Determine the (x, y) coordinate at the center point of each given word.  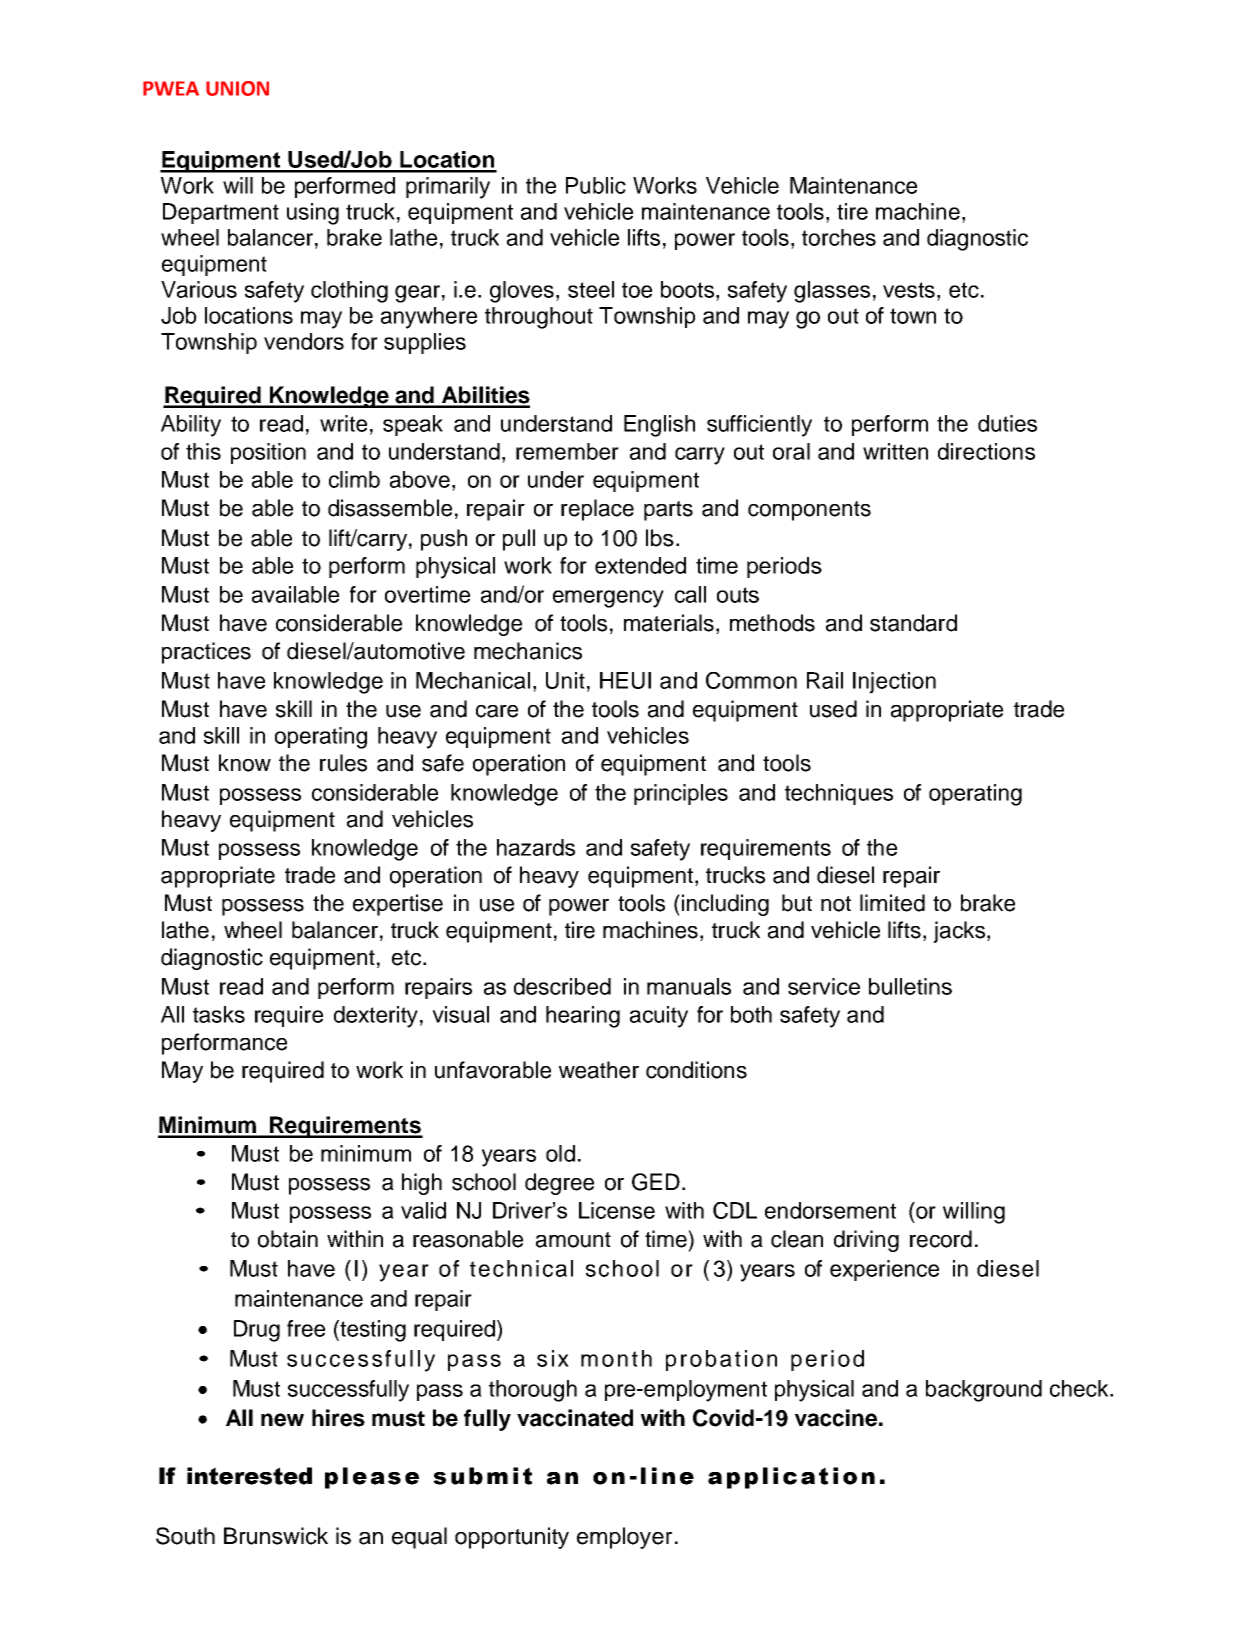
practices (206, 653)
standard (913, 623)
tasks (219, 1014)
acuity (659, 1017)
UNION (237, 88)
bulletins (910, 986)
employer (624, 1538)
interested (249, 1476)
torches (839, 237)
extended (640, 565)
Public (596, 185)
